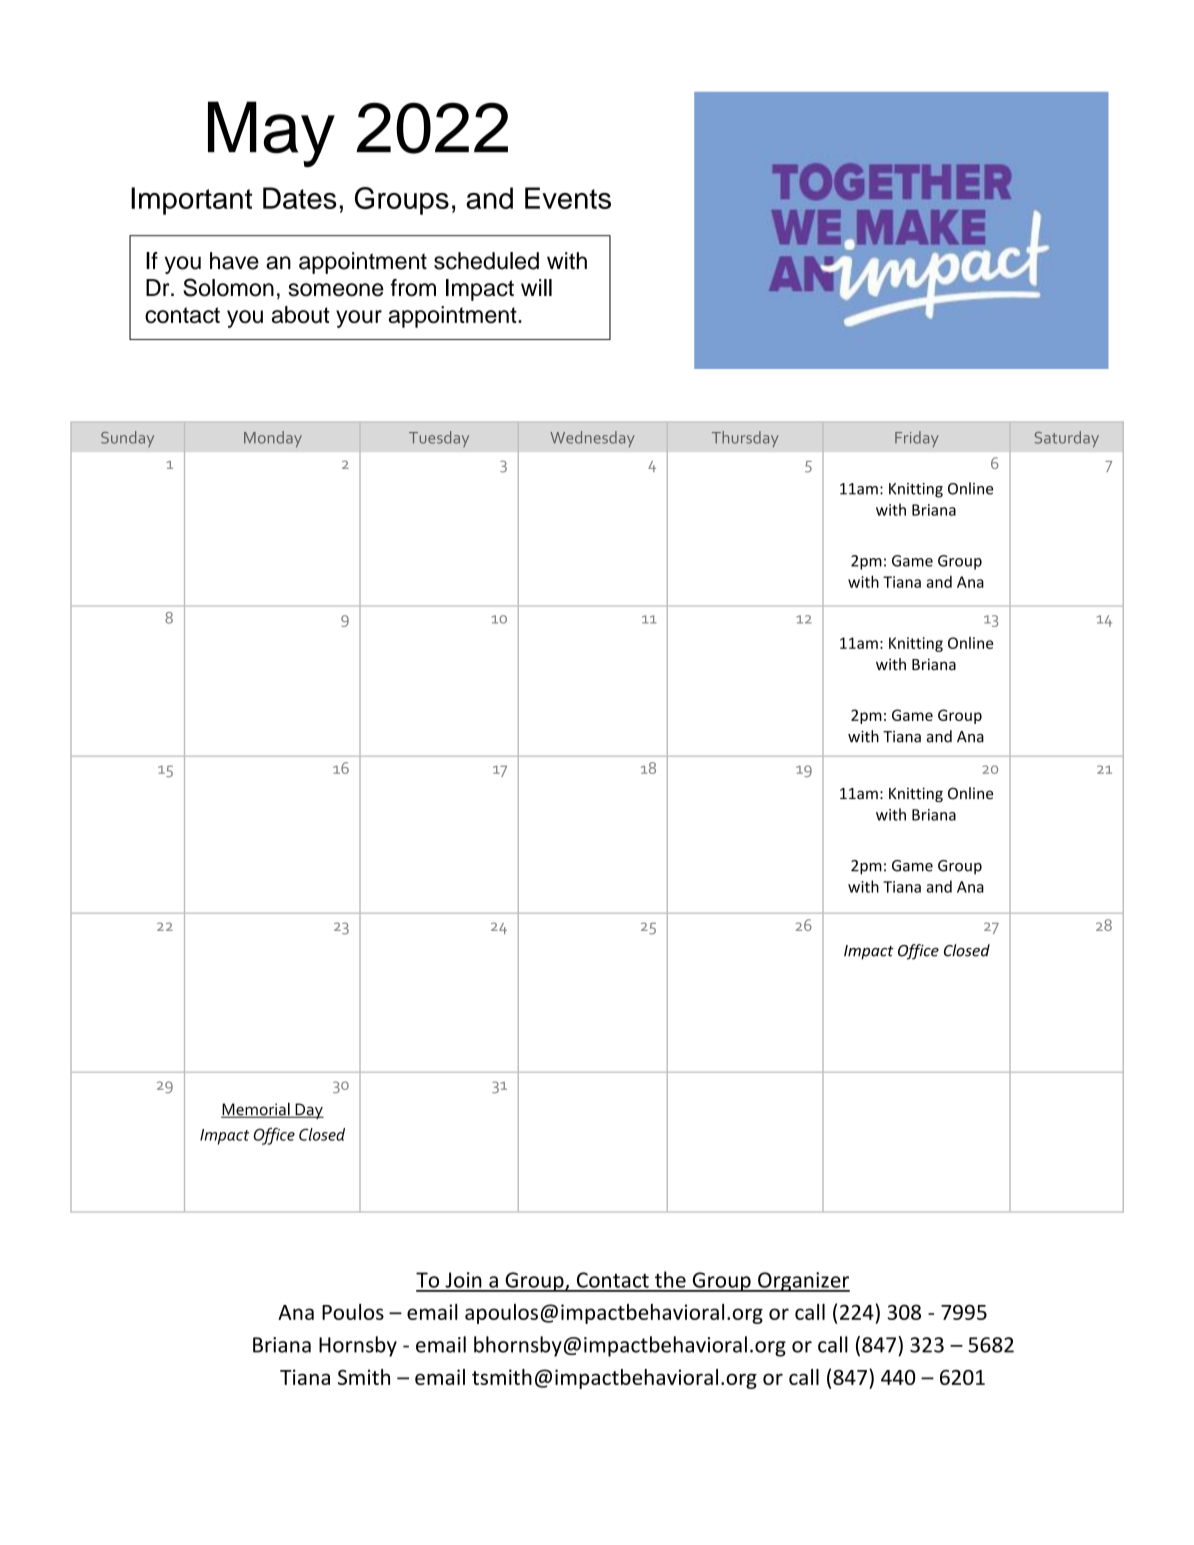 The width and height of the page is (1194, 1545). I want to click on Monday, so click(273, 439).
